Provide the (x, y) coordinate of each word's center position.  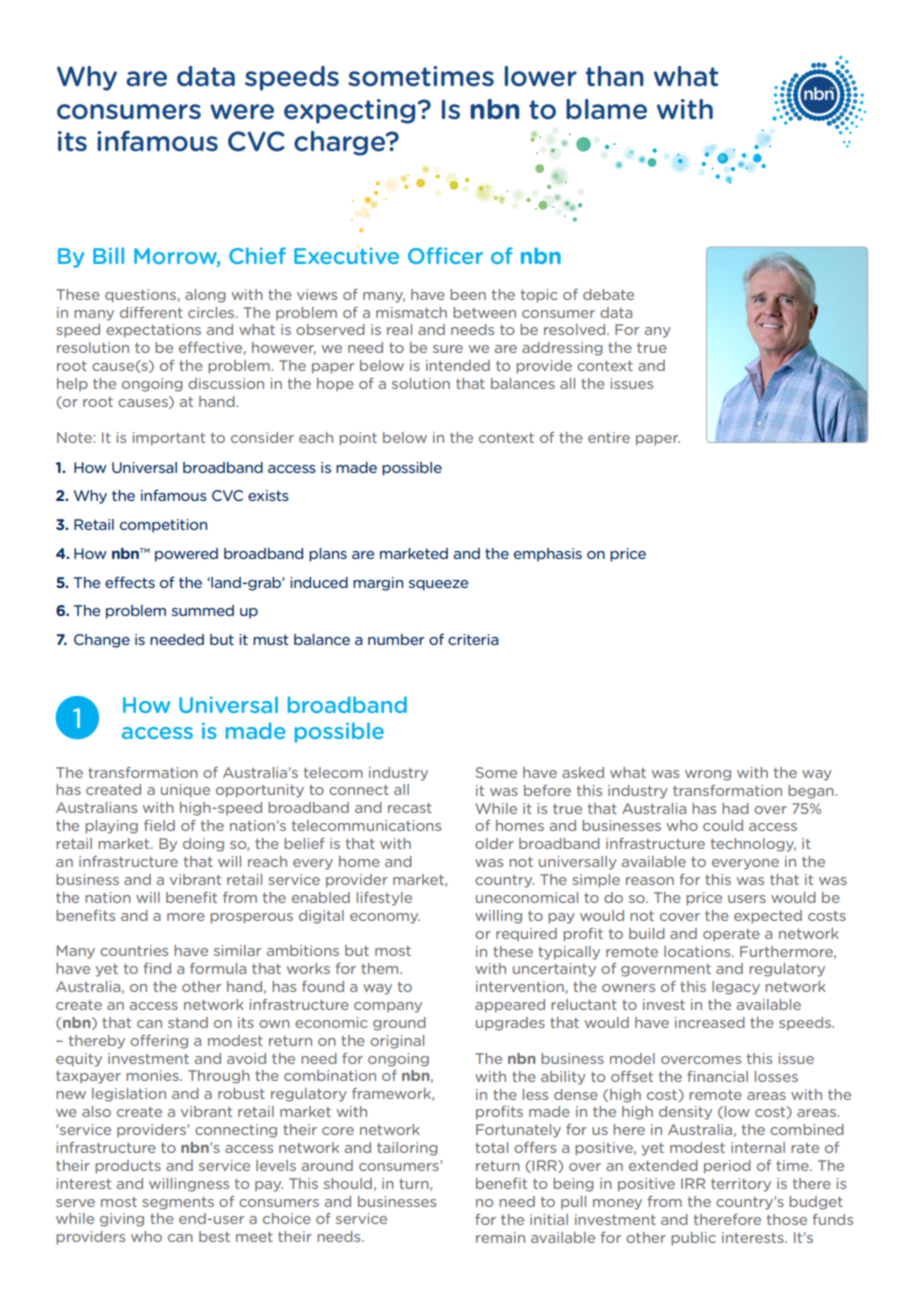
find (157, 968)
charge (341, 143)
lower (541, 76)
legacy (736, 988)
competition (163, 526)
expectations (153, 331)
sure (448, 349)
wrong (708, 775)
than (614, 76)
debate (608, 294)
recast (410, 808)
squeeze (438, 585)
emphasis (548, 555)
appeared (510, 1006)
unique (185, 791)
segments (178, 1203)
